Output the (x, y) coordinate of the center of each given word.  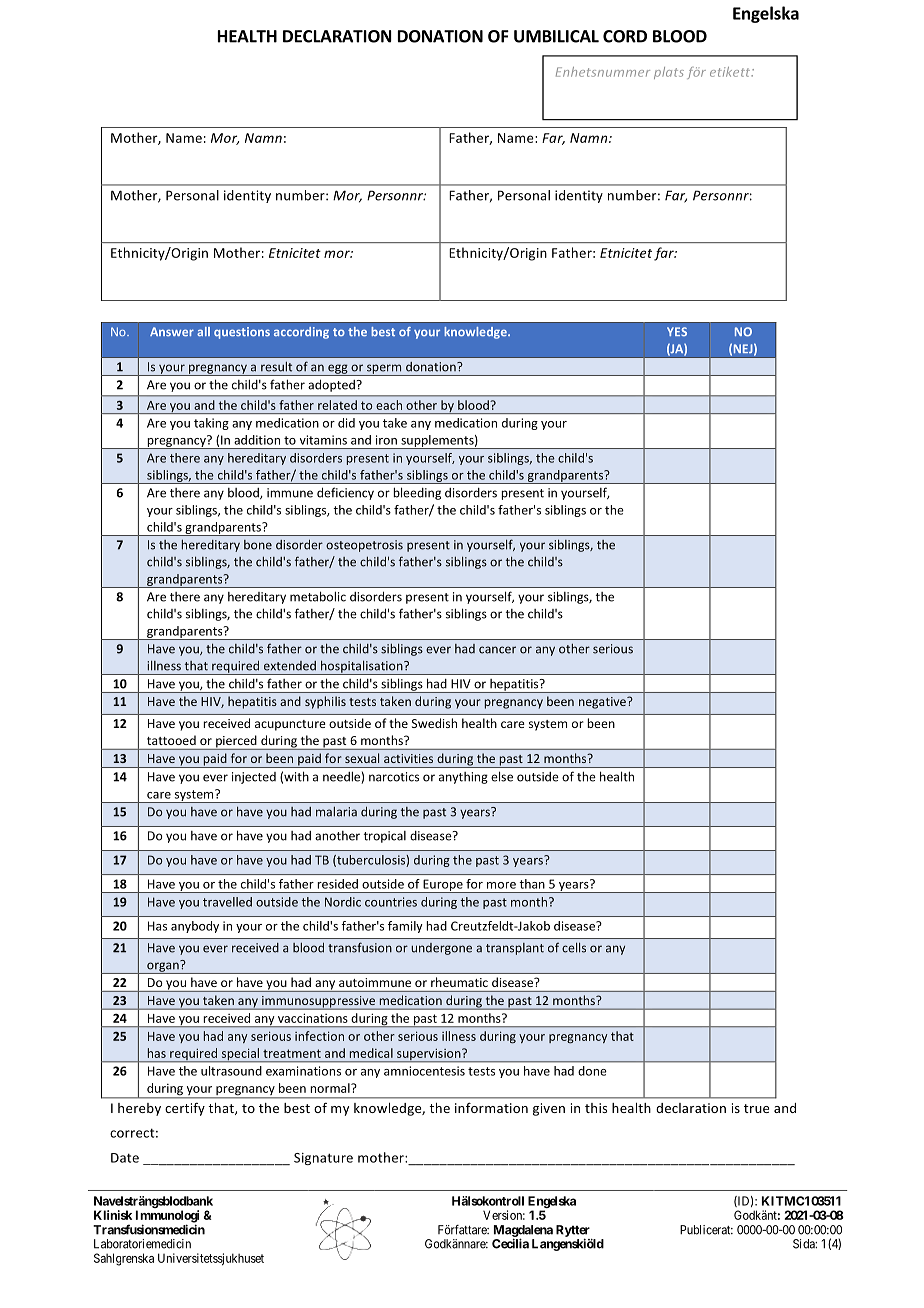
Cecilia (510, 1243)
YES (677, 331)
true (756, 1108)
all (203, 331)
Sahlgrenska (124, 1259)
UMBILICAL (556, 36)
